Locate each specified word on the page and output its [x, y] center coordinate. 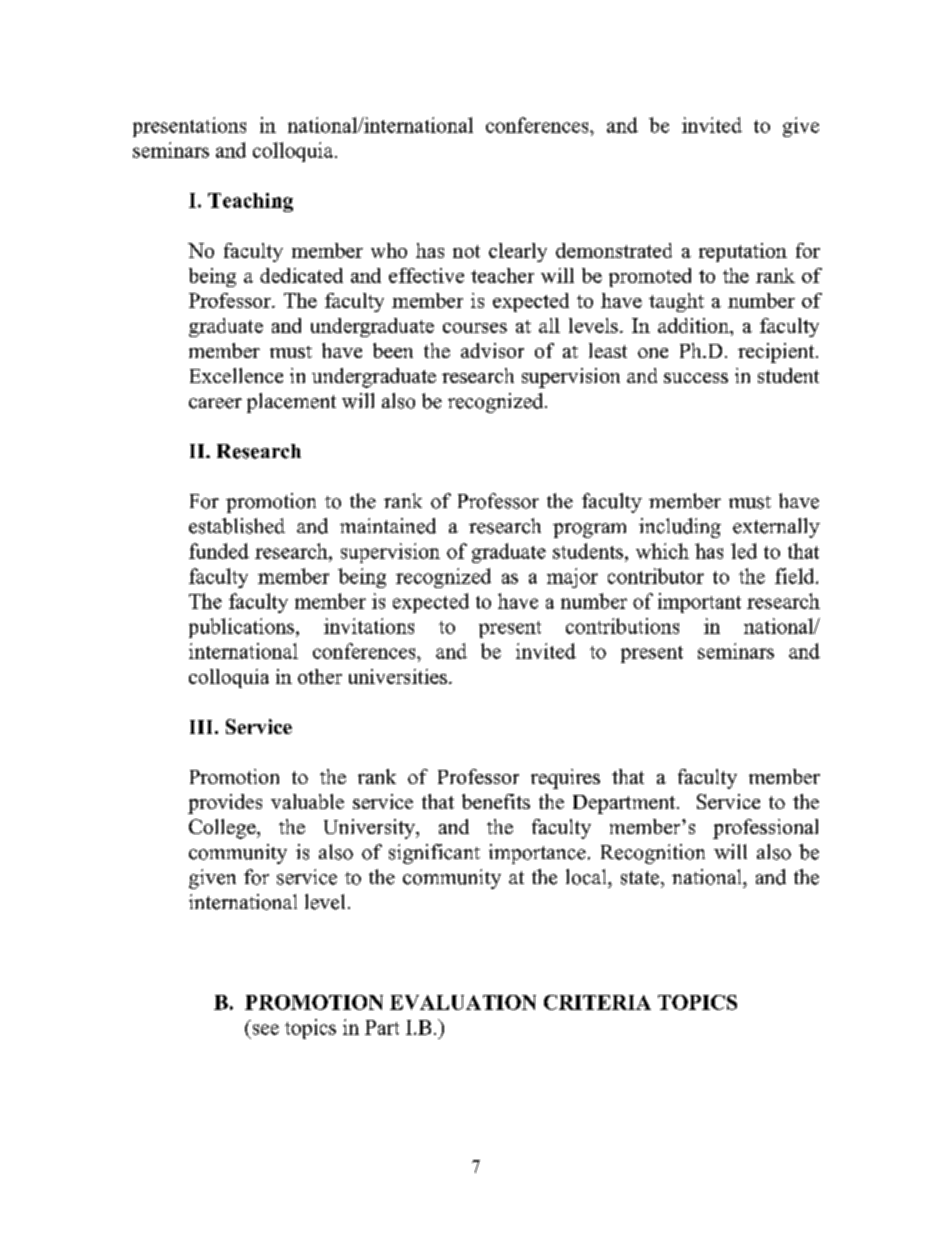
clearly [518, 252]
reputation [743, 252]
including [680, 528]
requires [565, 779]
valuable [307, 801]
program [589, 530]
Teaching [250, 202]
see [266, 1029]
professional [765, 829]
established [237, 526]
